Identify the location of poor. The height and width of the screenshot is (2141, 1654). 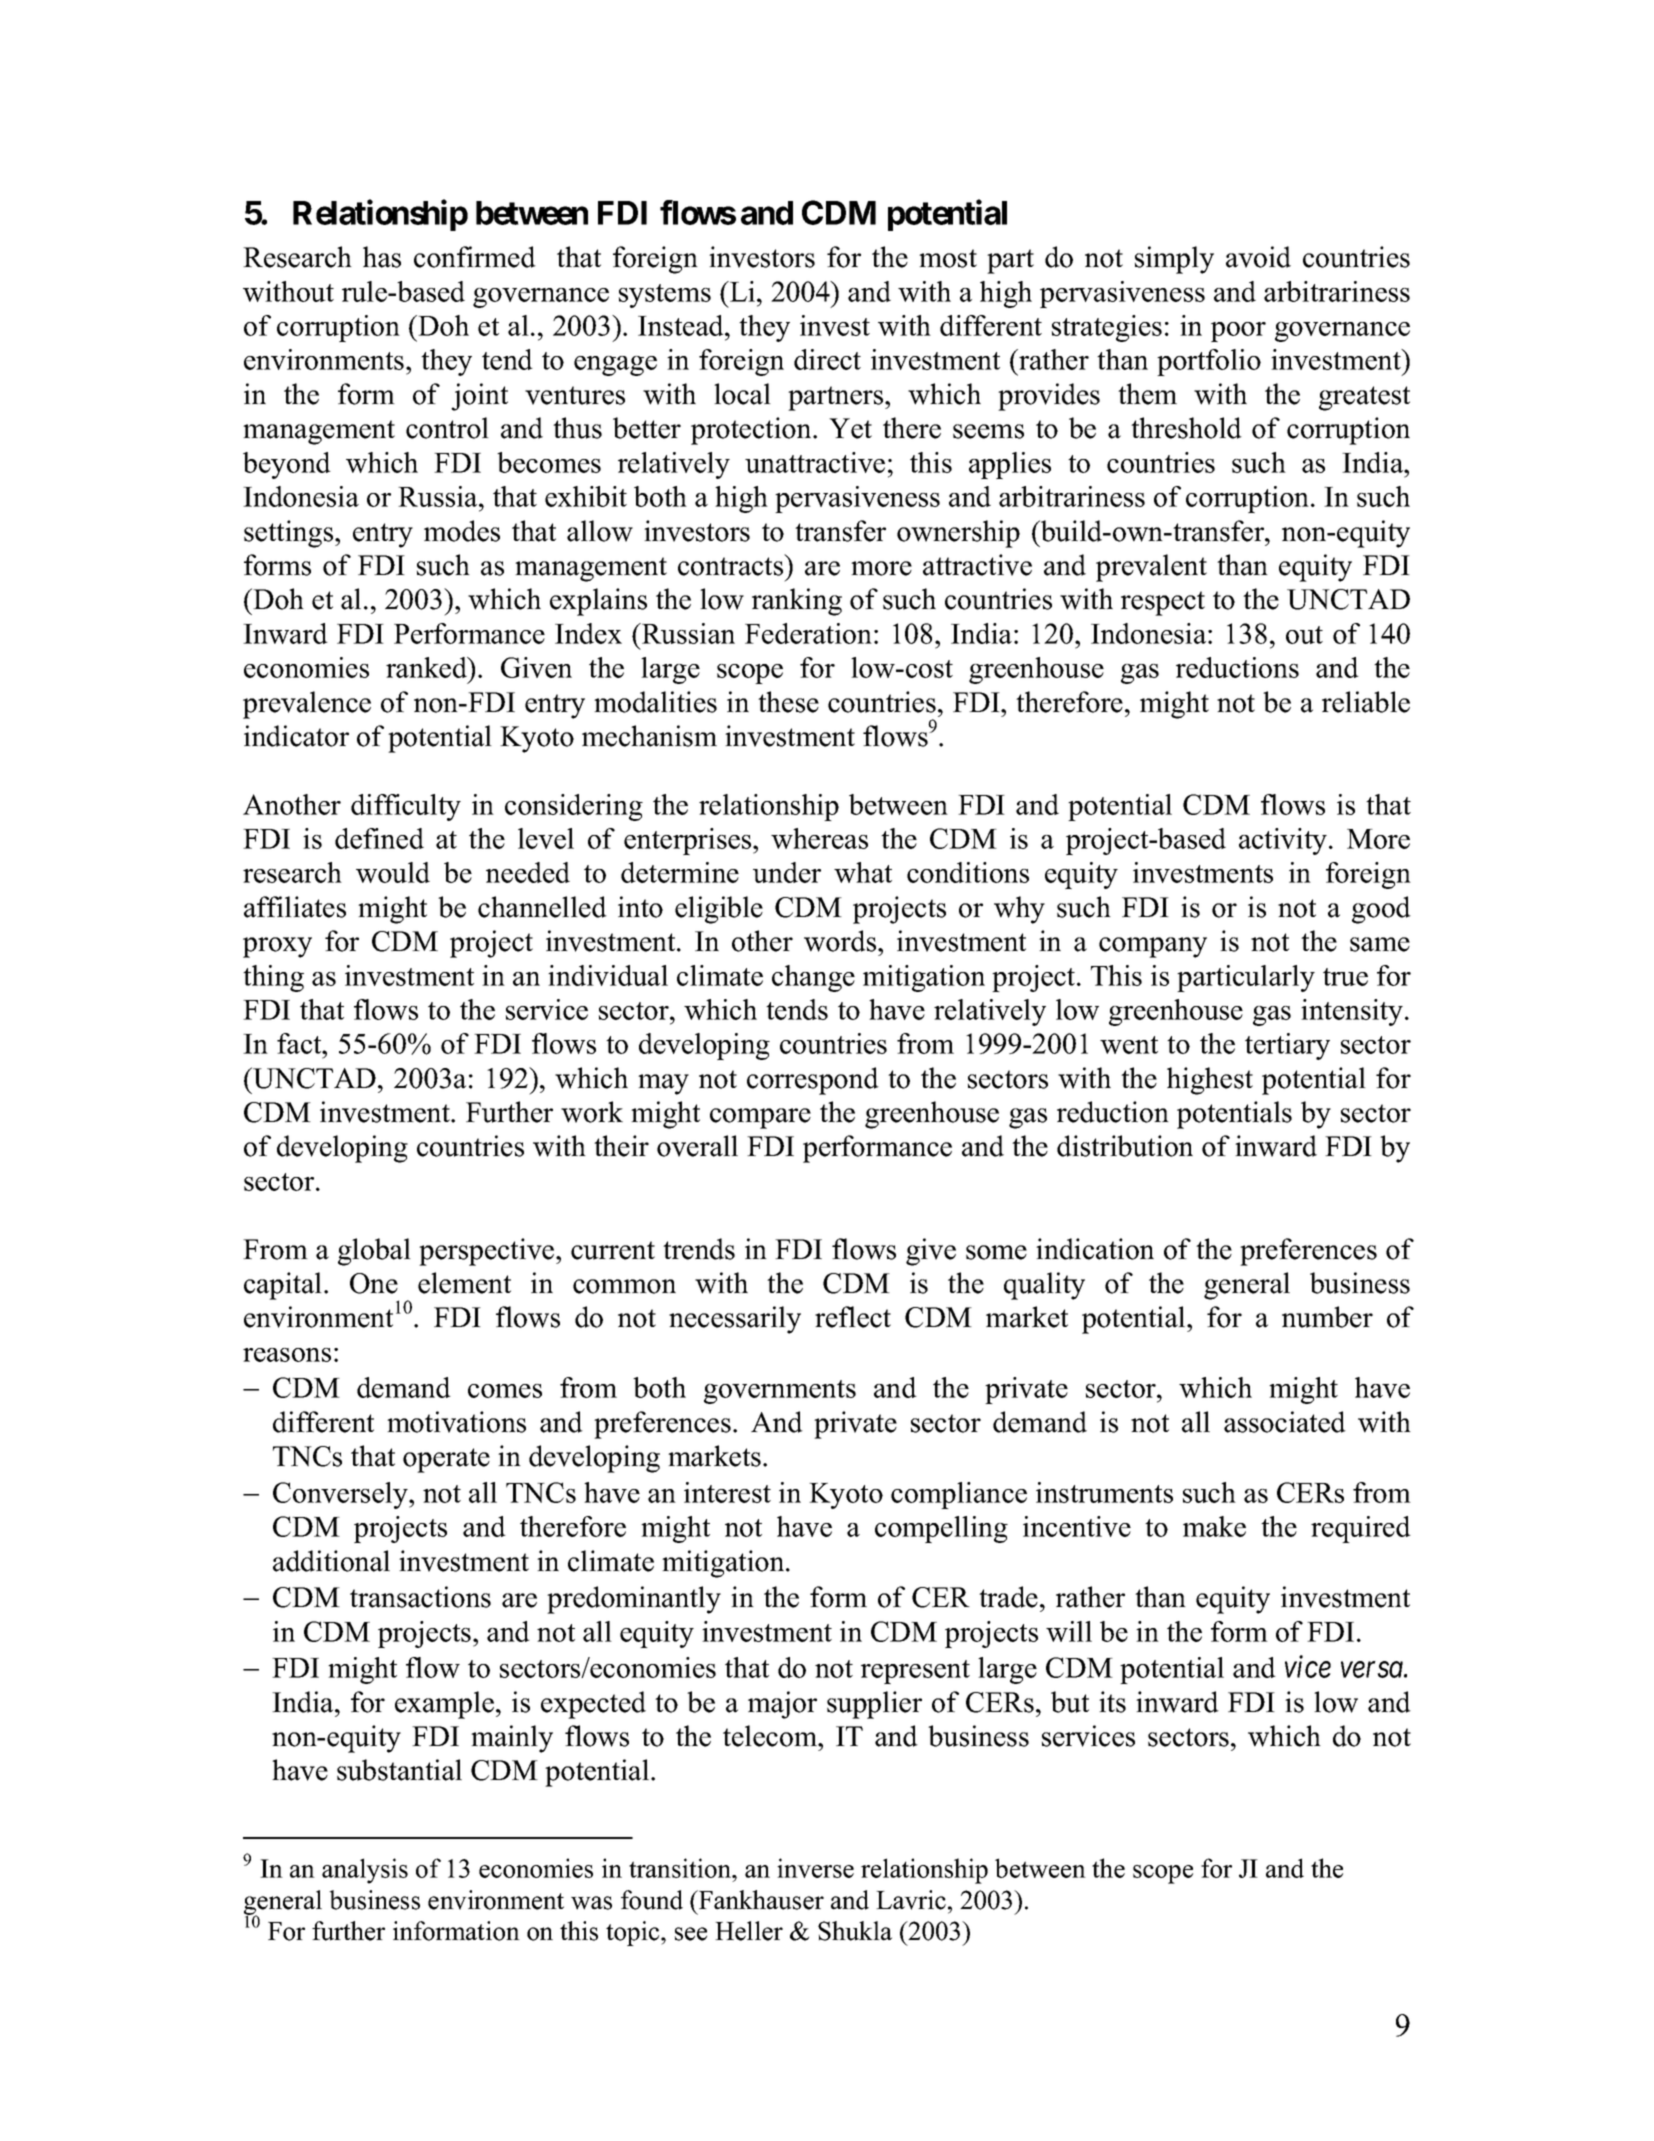
(1238, 332).
